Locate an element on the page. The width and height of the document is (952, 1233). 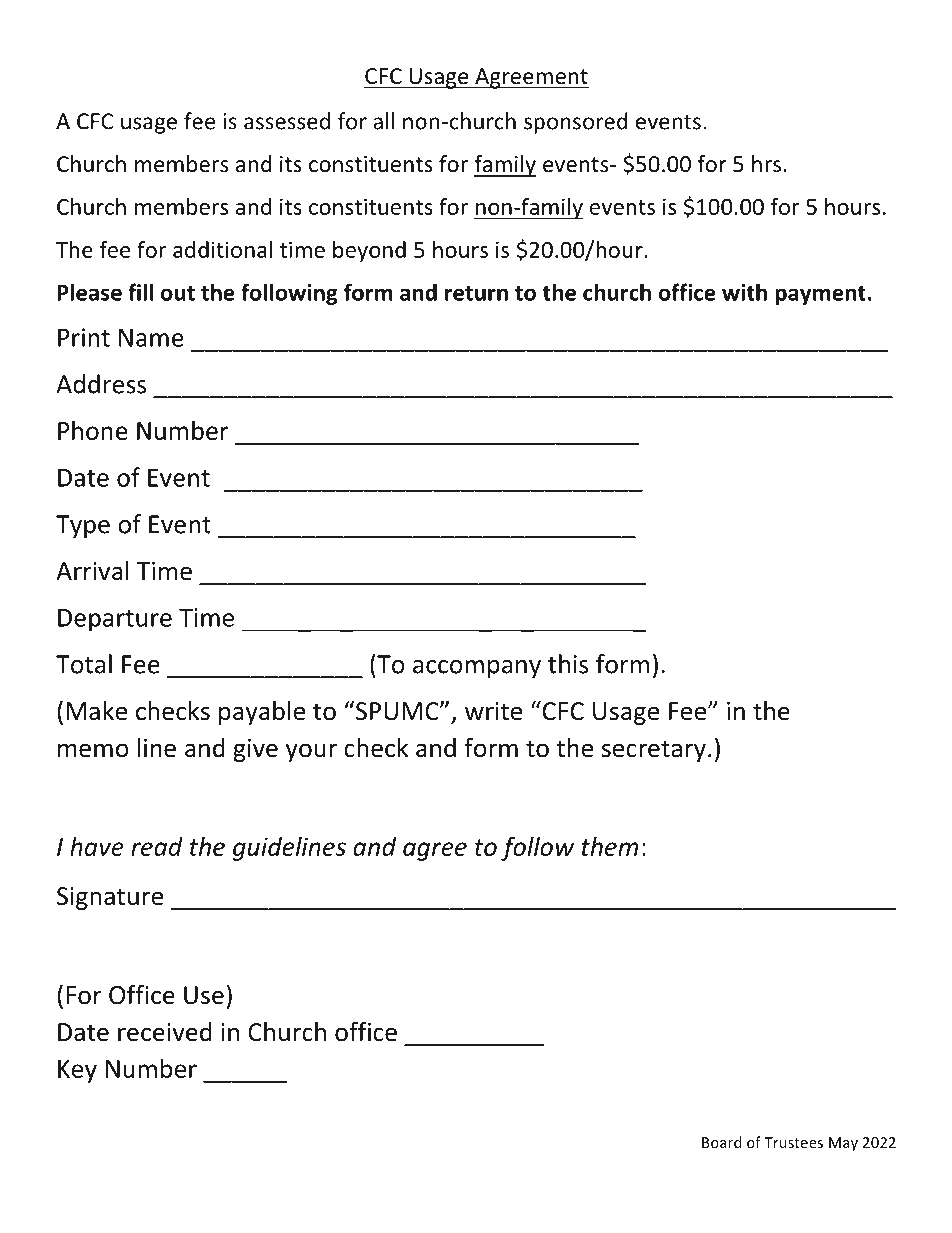
Phone is located at coordinates (93, 430).
